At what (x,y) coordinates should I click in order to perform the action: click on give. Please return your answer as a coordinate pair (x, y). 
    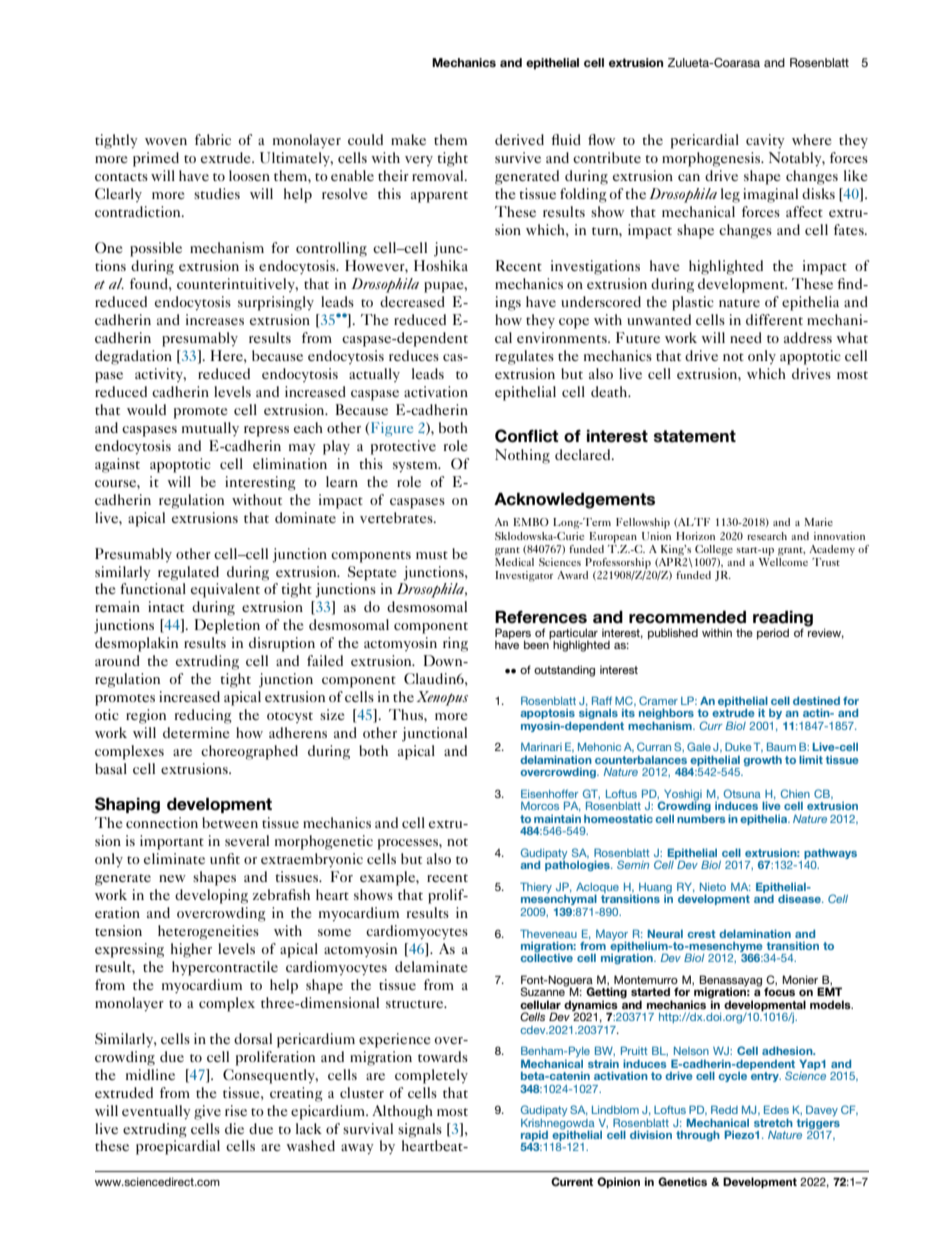
    Looking at the image, I should click on (207, 1112).
